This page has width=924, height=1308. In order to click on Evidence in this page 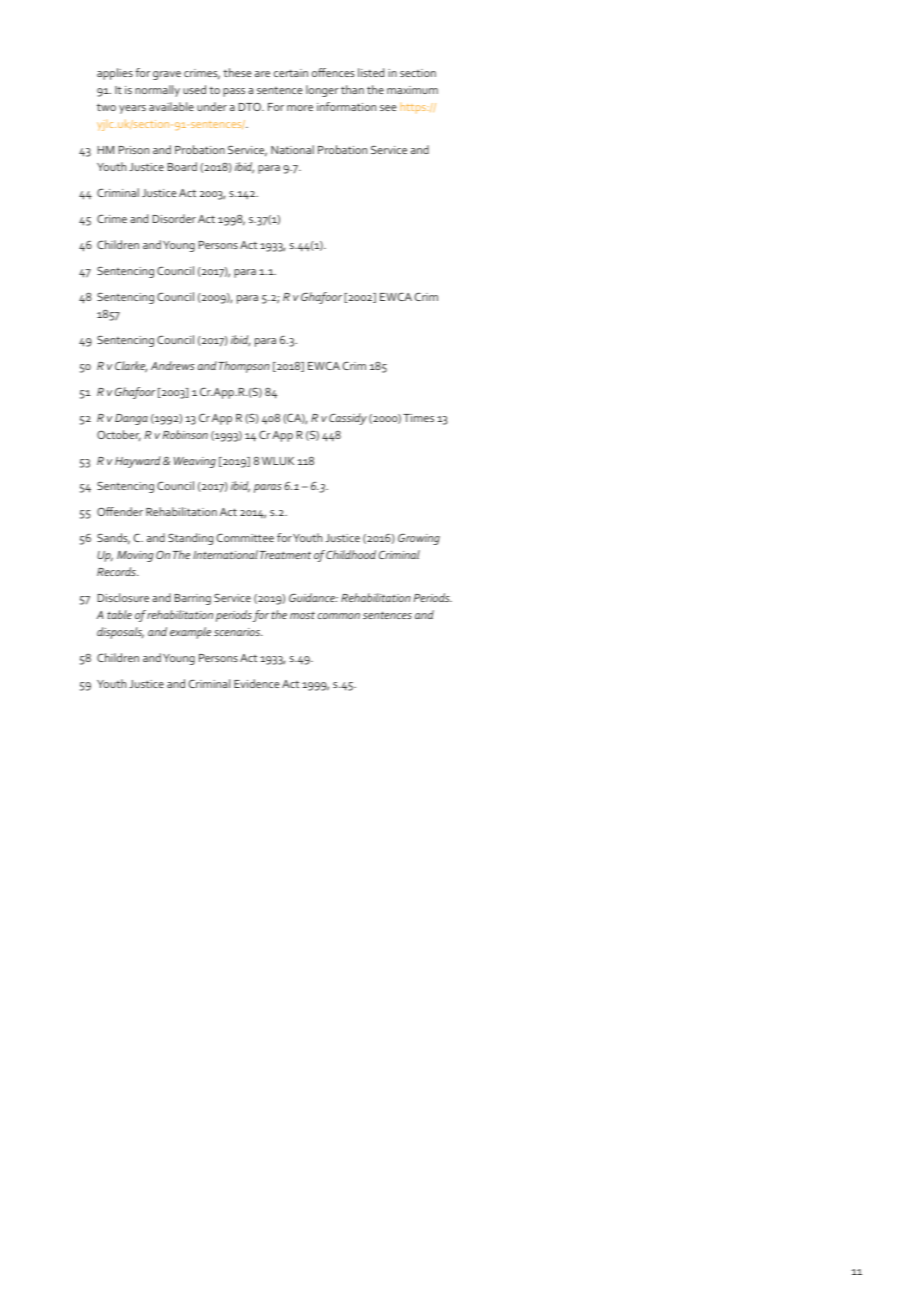, I will do `click(256, 683)`.
